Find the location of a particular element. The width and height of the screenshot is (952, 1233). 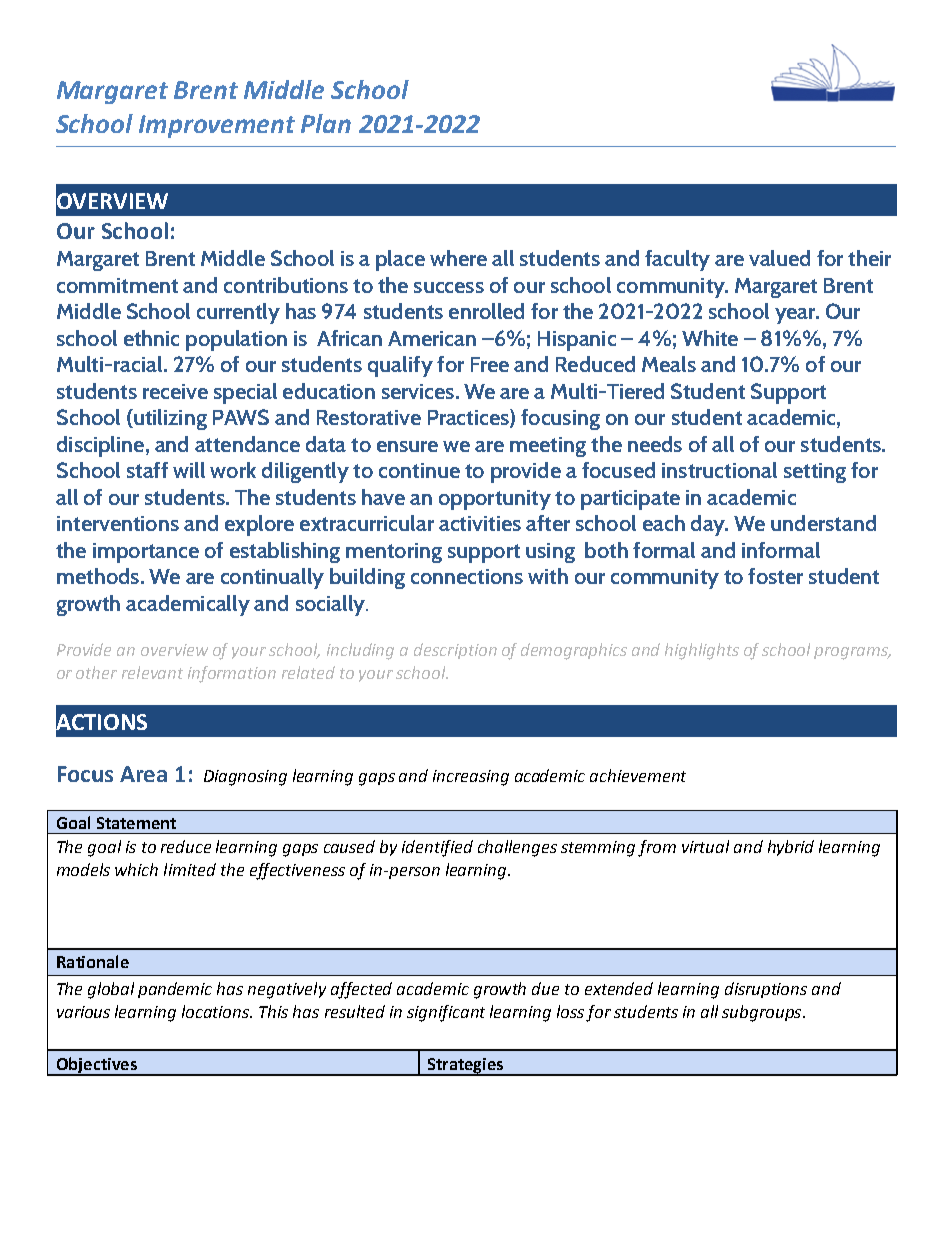

hybrid is located at coordinates (791, 848).
